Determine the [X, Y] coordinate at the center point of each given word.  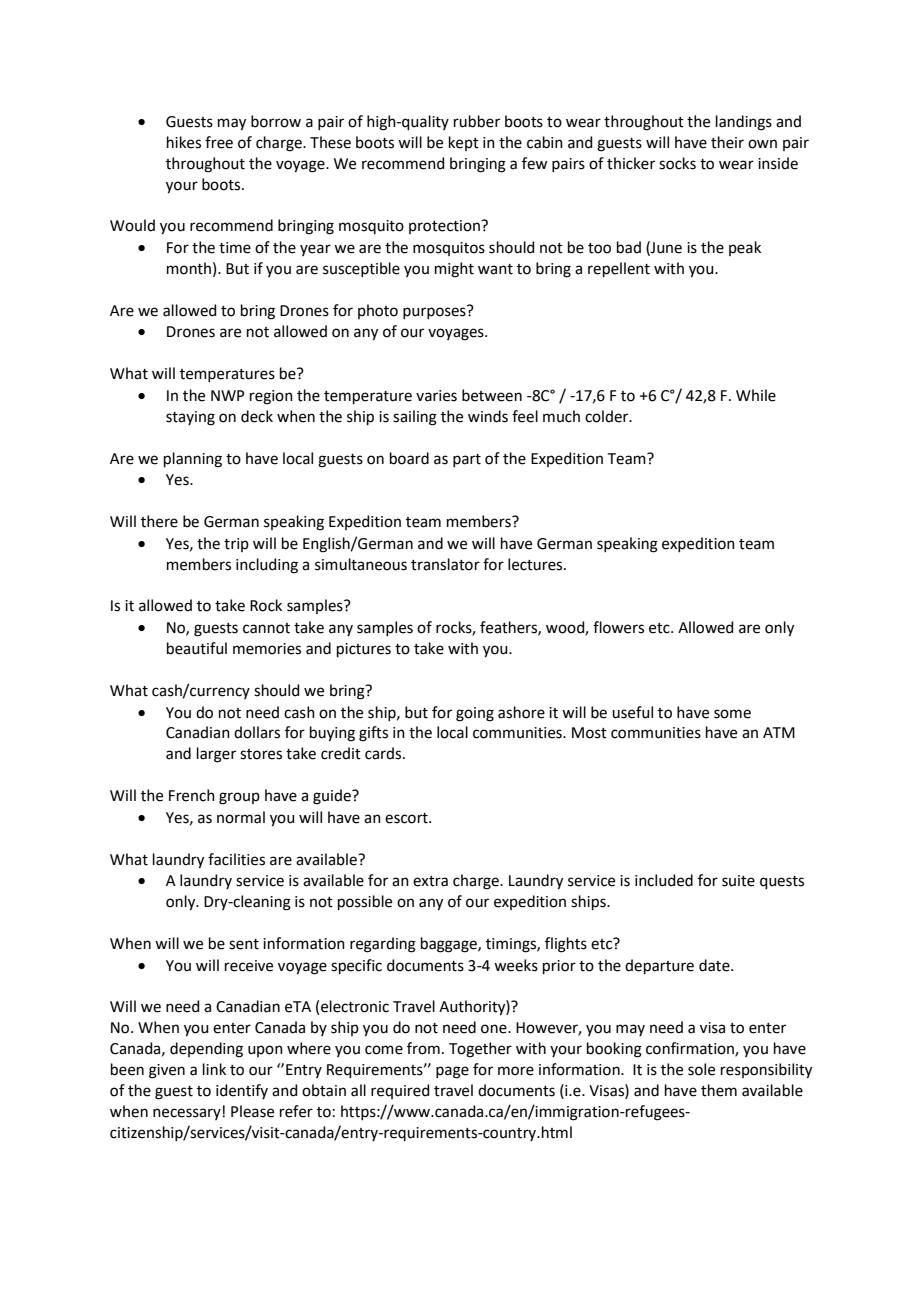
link [214, 1069]
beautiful [197, 648]
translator [445, 564]
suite [738, 881]
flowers [618, 627]
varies [436, 396]
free [219, 142]
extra [430, 881]
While [756, 395]
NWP [228, 395]
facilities [236, 859]
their [727, 142]
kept [464, 143]
